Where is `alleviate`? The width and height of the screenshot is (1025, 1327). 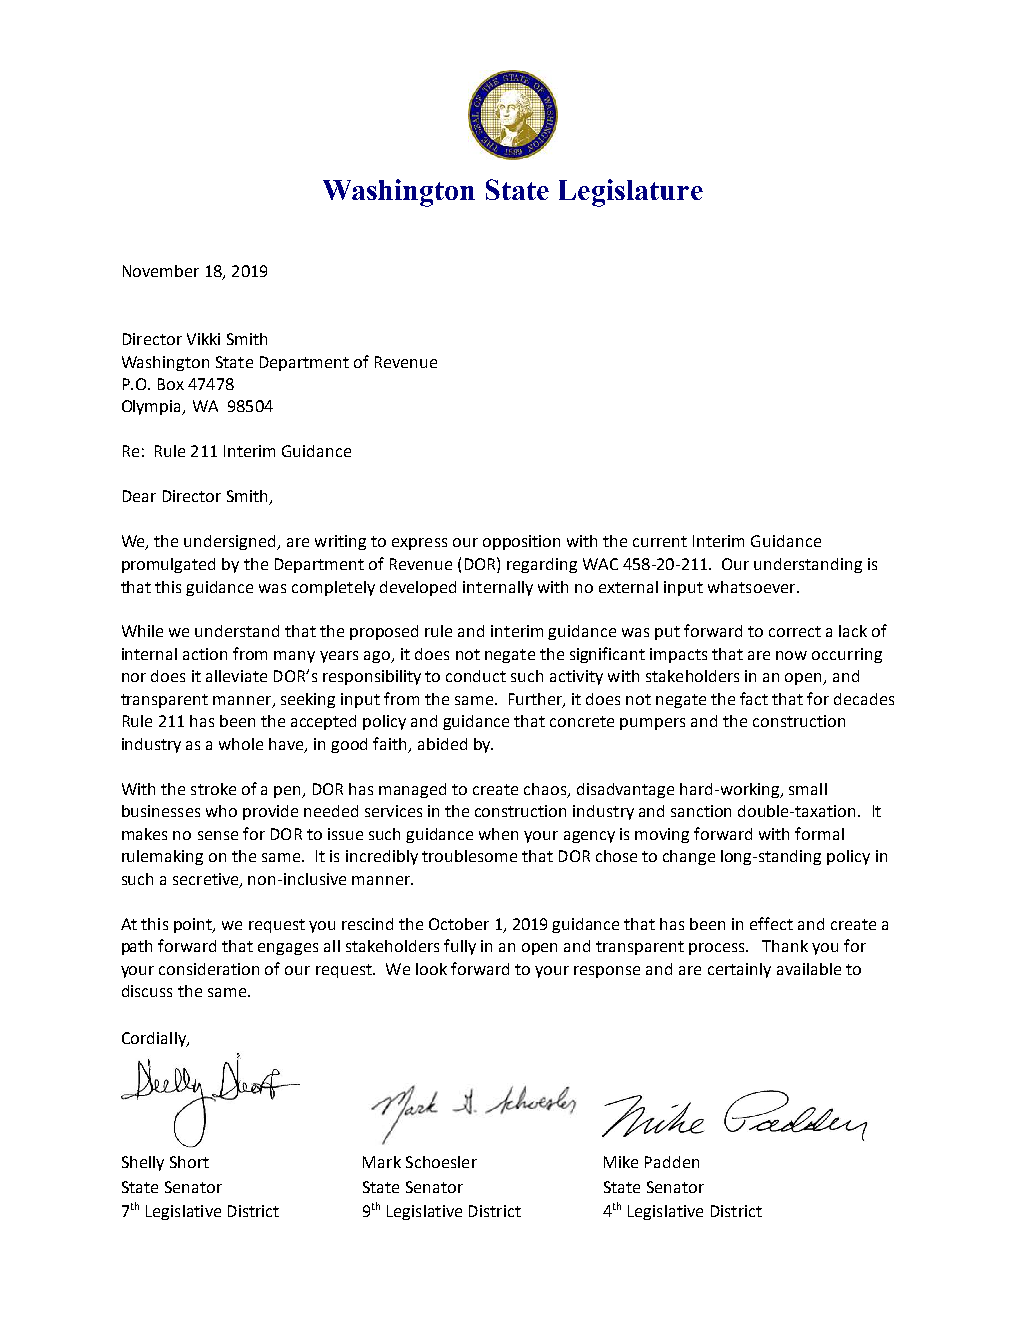
alleviate is located at coordinates (236, 676).
